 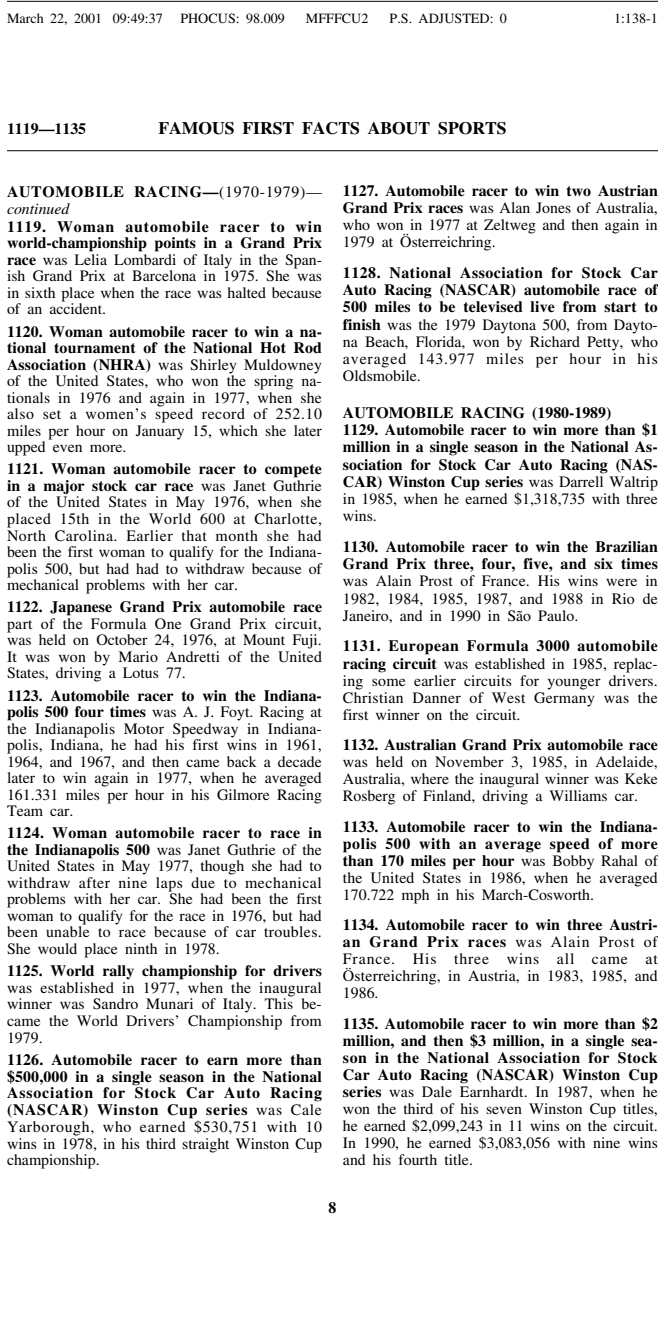 I want to click on continued, so click(x=38, y=208).
